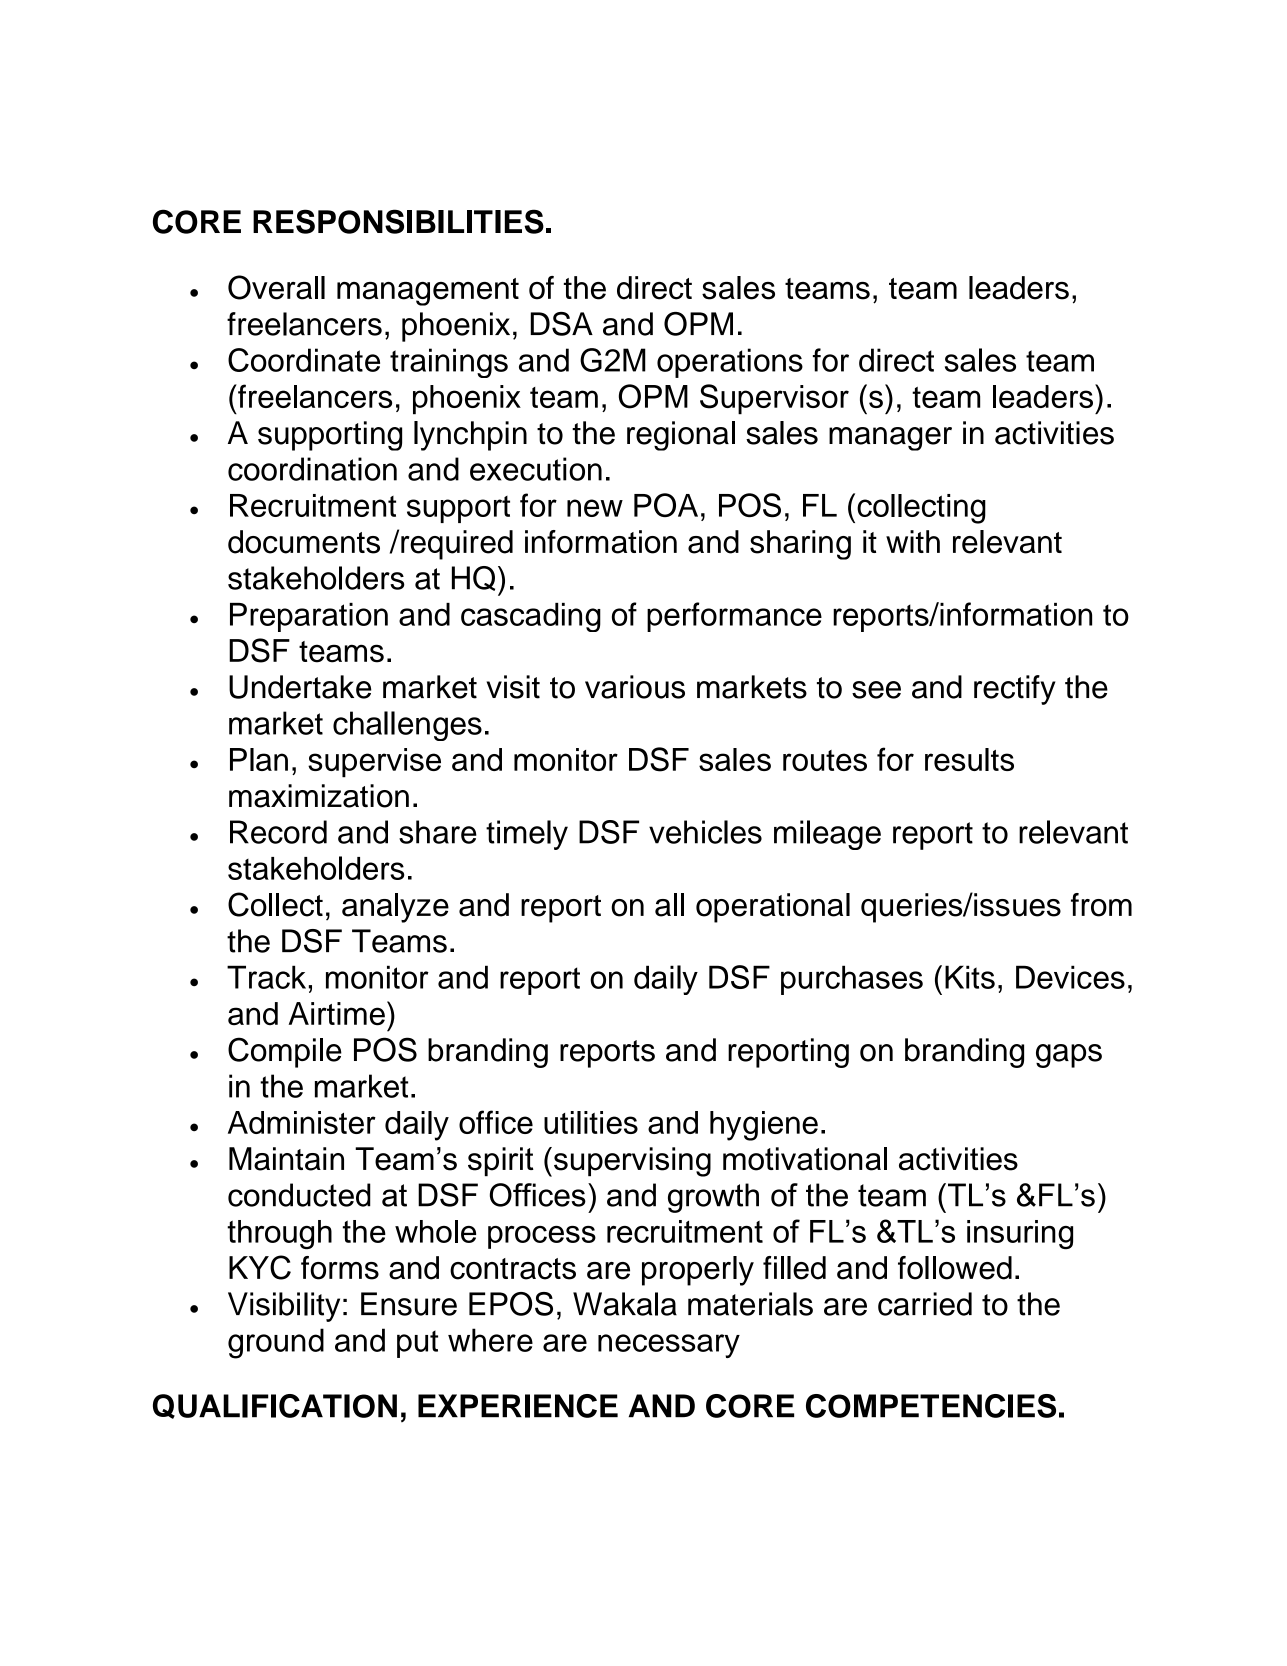  I want to click on Airtime, so click(336, 1014).
